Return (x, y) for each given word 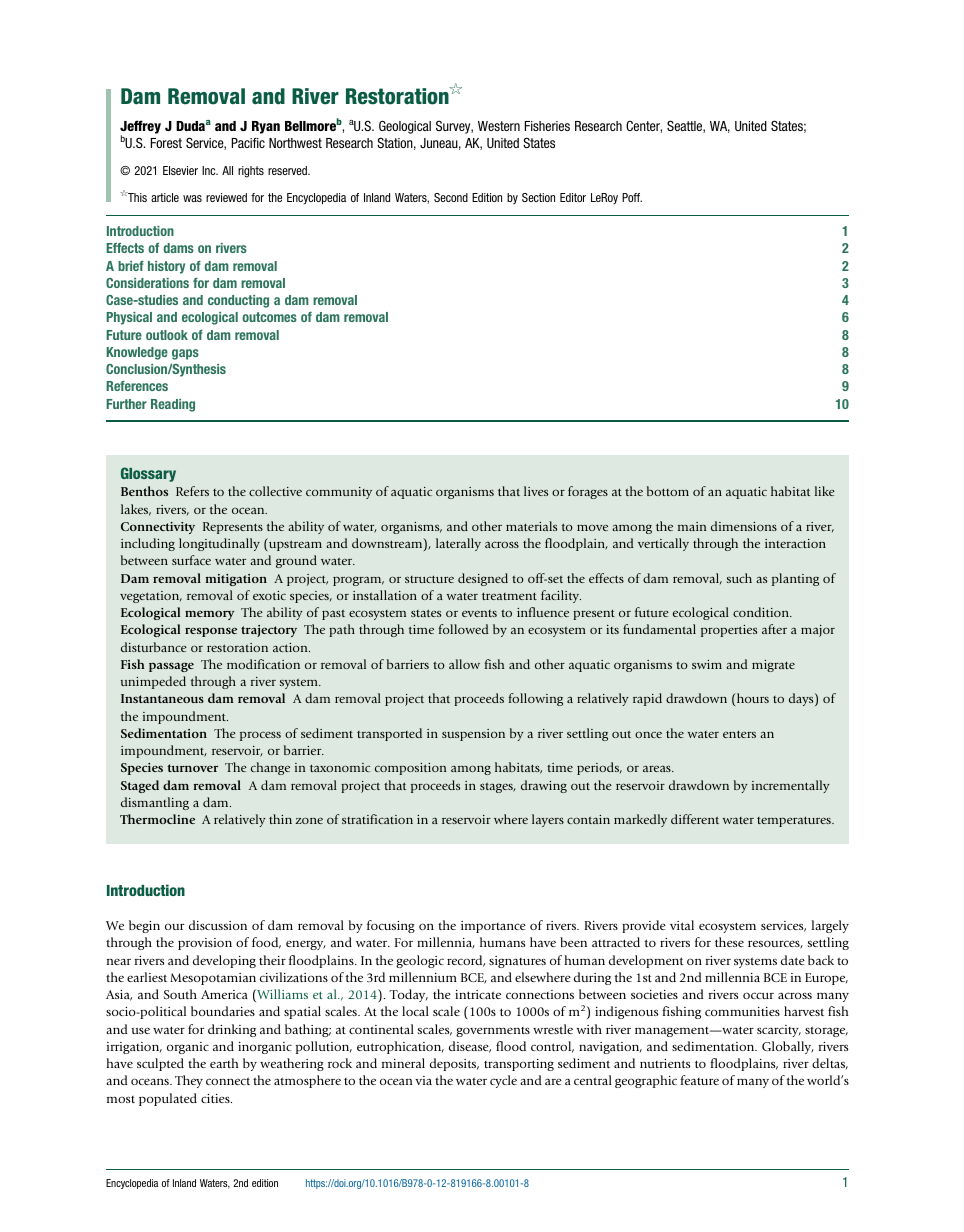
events (479, 613)
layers (548, 820)
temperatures (795, 821)
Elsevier (180, 170)
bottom (668, 491)
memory (209, 615)
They (189, 1081)
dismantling (155, 803)
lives (536, 491)
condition (762, 612)
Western (499, 126)
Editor (573, 197)
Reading (173, 405)
